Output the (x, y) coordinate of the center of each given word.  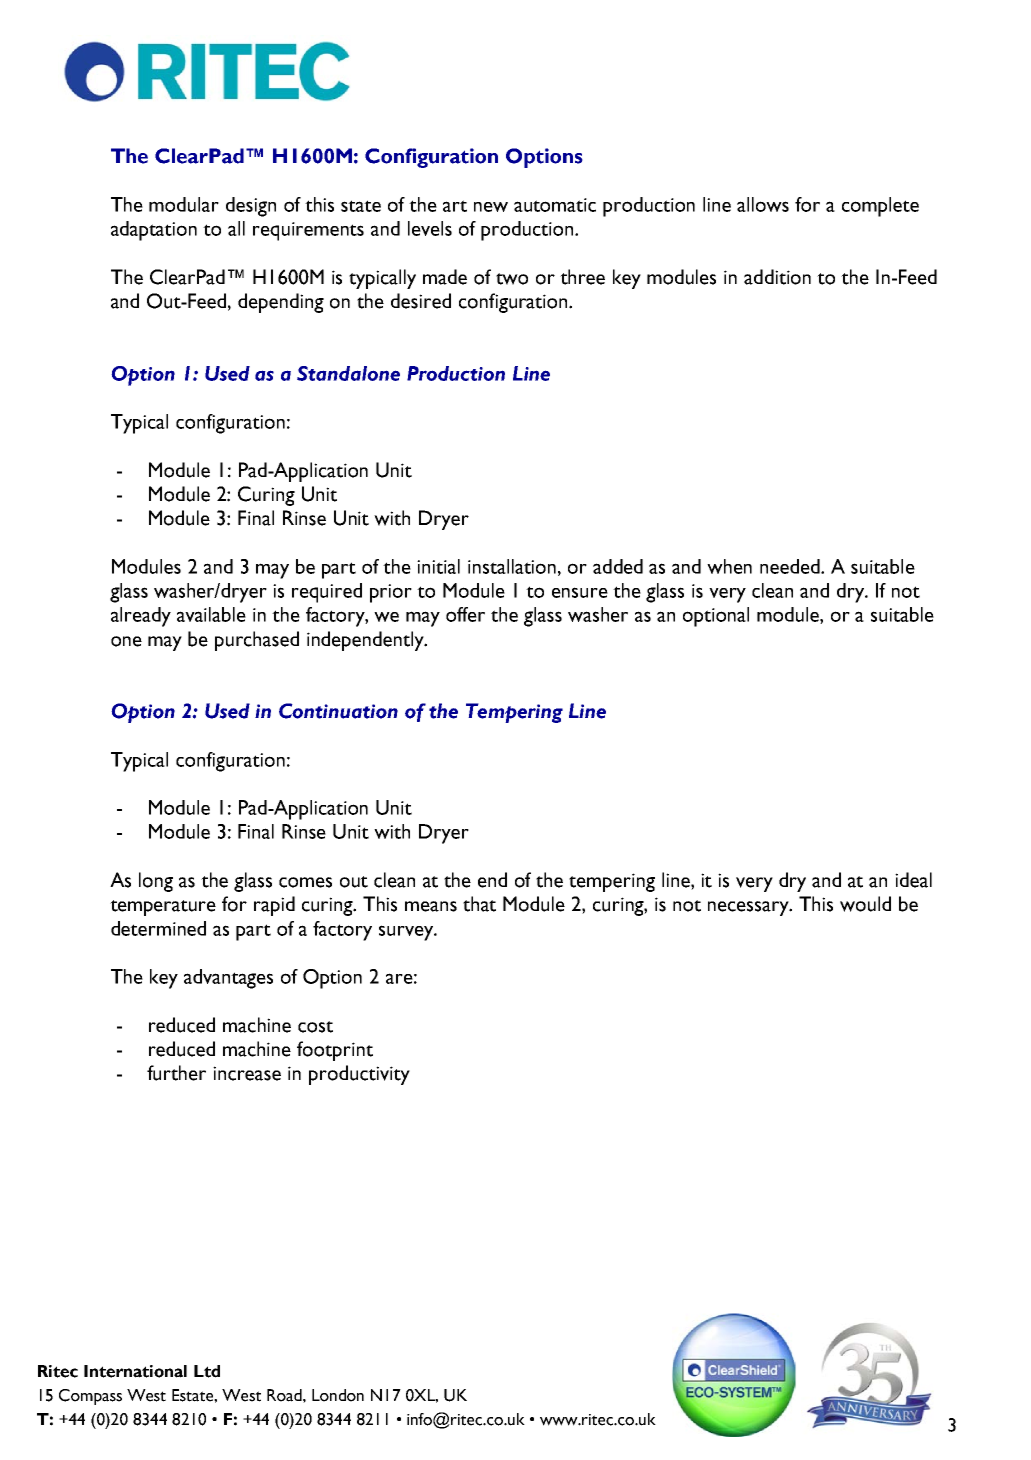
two (512, 279)
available (211, 614)
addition (777, 277)
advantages (228, 979)
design (251, 207)
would (865, 904)
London (338, 1395)
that (479, 904)
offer (465, 614)
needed (791, 566)
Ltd (207, 1371)
